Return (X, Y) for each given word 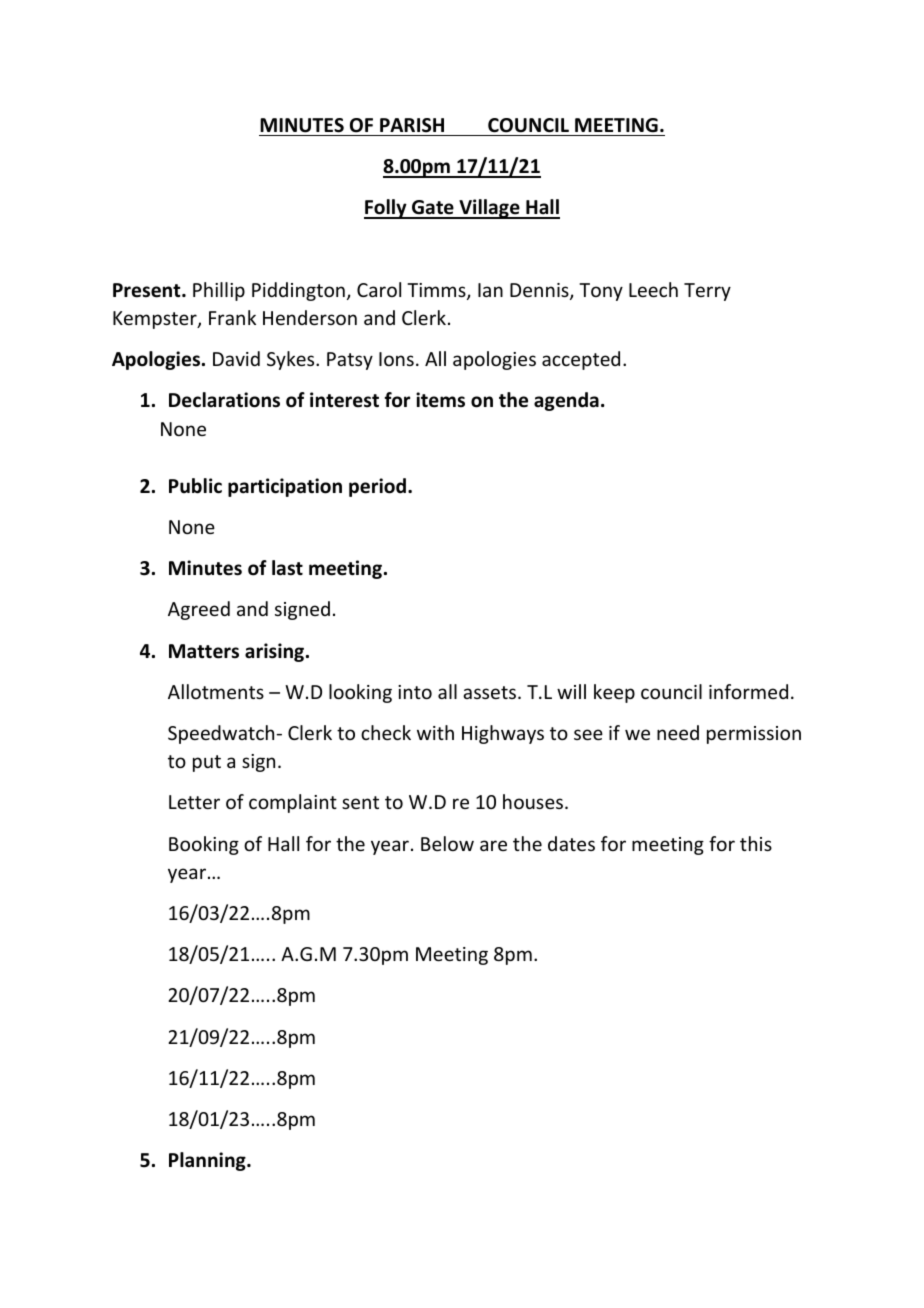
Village (489, 209)
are (493, 845)
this (756, 843)
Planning (208, 1161)
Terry (707, 292)
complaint (293, 803)
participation (285, 487)
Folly (386, 209)
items (440, 400)
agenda (566, 401)
